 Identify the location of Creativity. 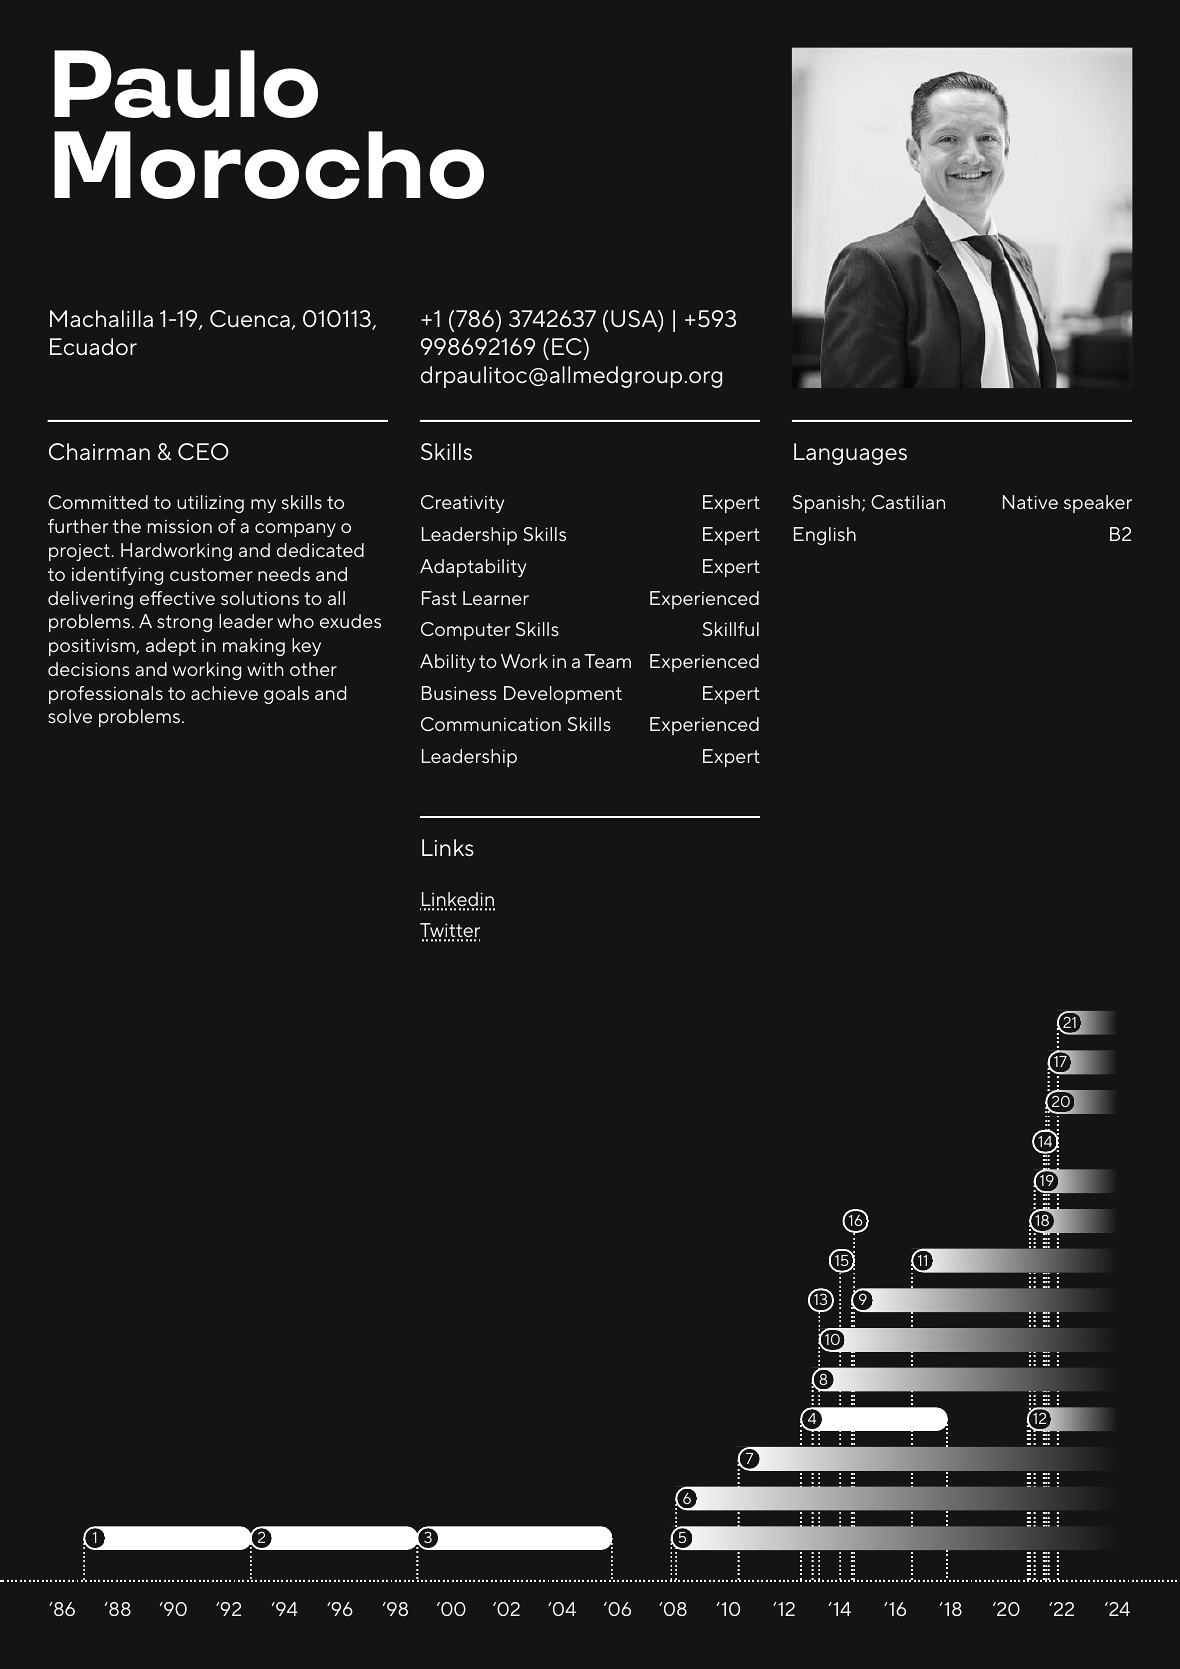
(462, 504).
